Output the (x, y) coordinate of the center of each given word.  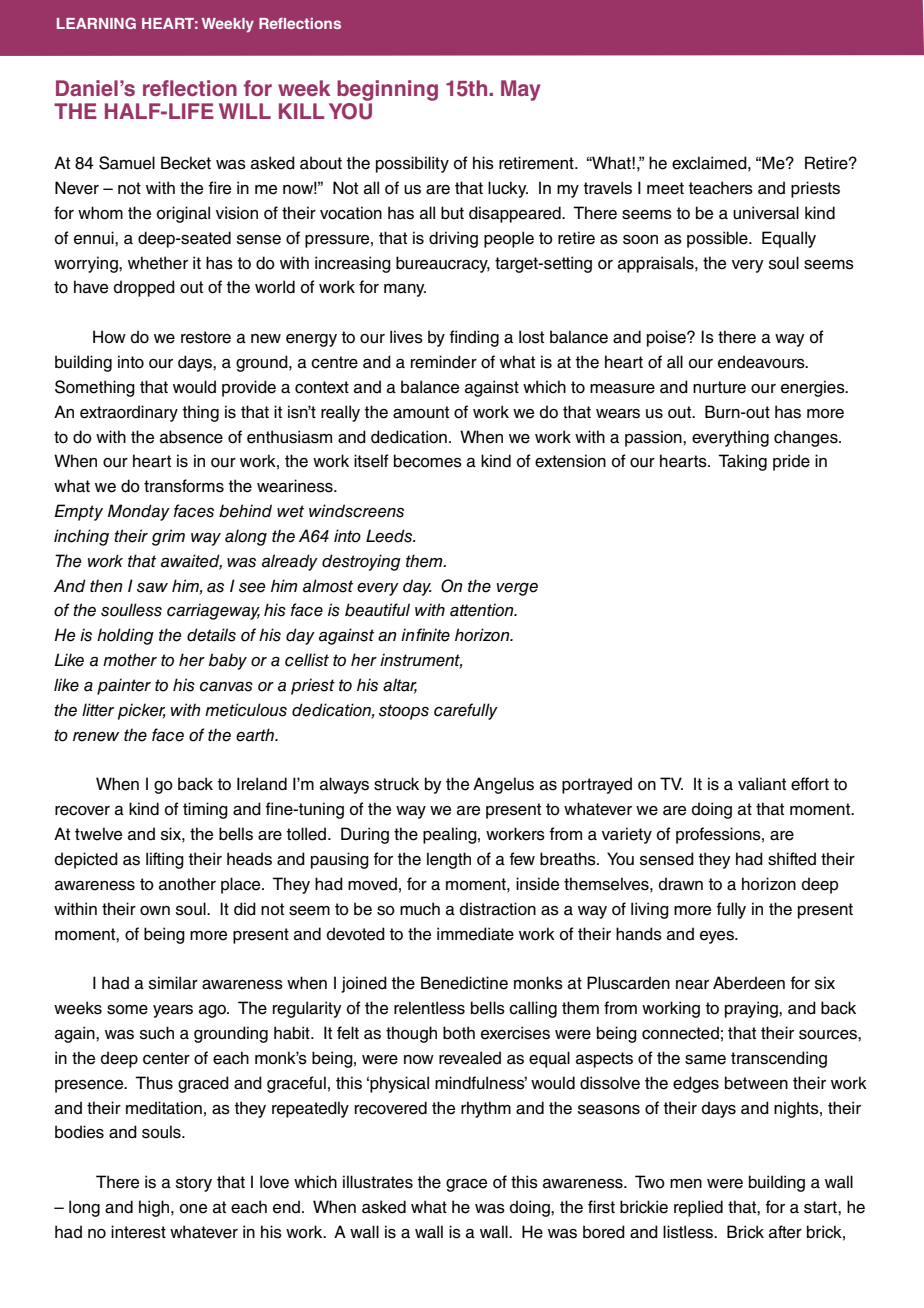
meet (665, 188)
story (194, 1184)
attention (483, 610)
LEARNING (96, 23)
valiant (762, 784)
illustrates (378, 1182)
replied (698, 1208)
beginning (387, 90)
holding (125, 636)
